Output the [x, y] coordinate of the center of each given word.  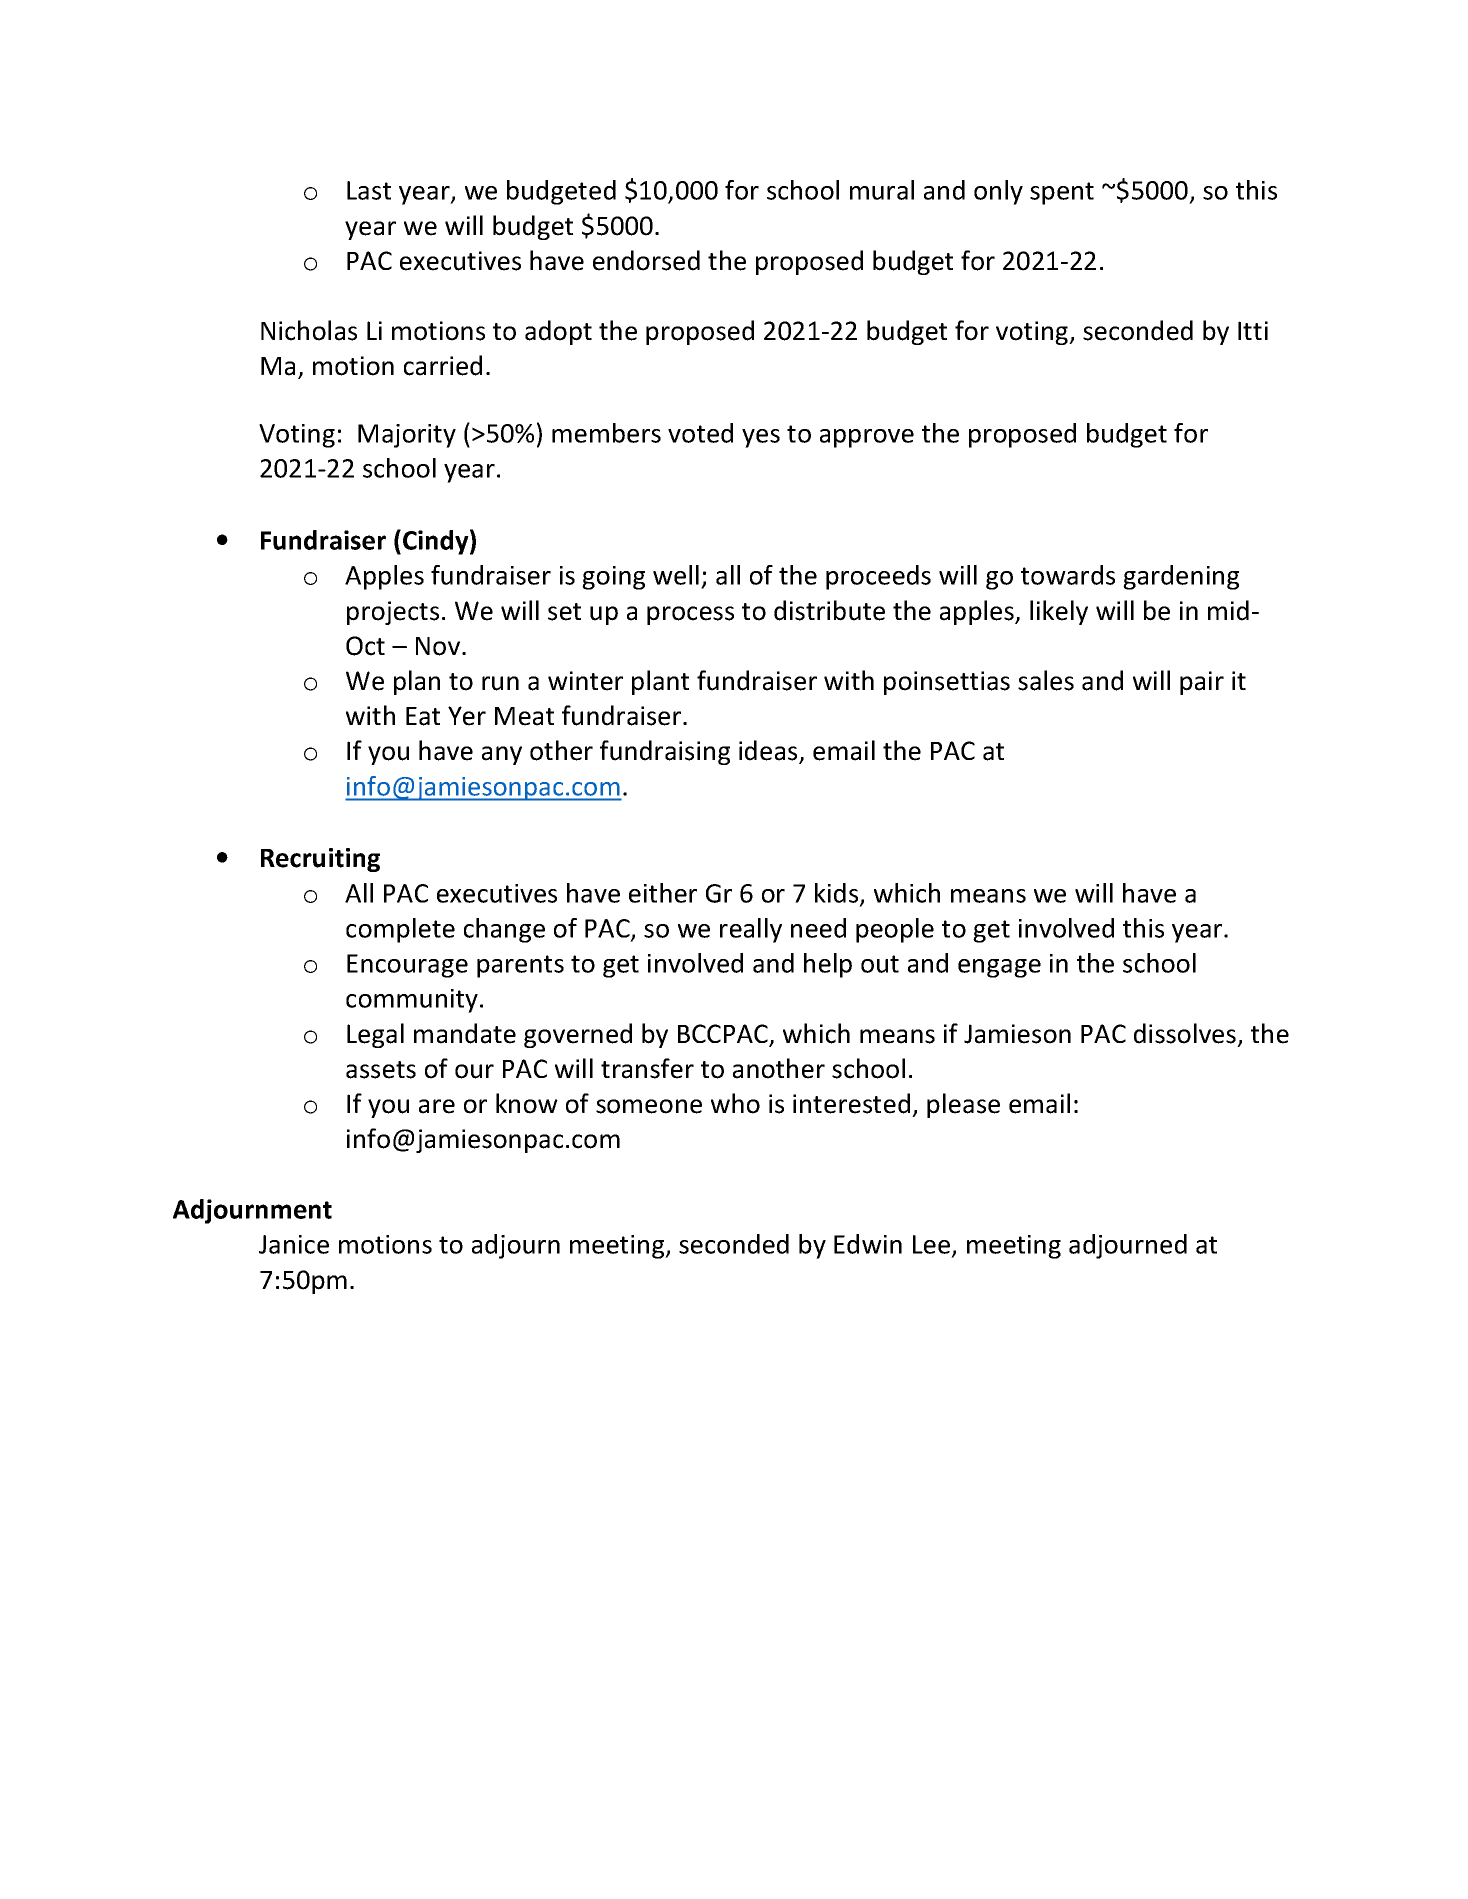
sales [1046, 680]
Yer [467, 716]
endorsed [646, 260]
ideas [769, 751]
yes [761, 438]
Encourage [407, 966]
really [751, 930]
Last [369, 190]
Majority [407, 436]
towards [1068, 575]
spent [1062, 193]
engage [999, 968]
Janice [294, 1244]
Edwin [868, 1244]
